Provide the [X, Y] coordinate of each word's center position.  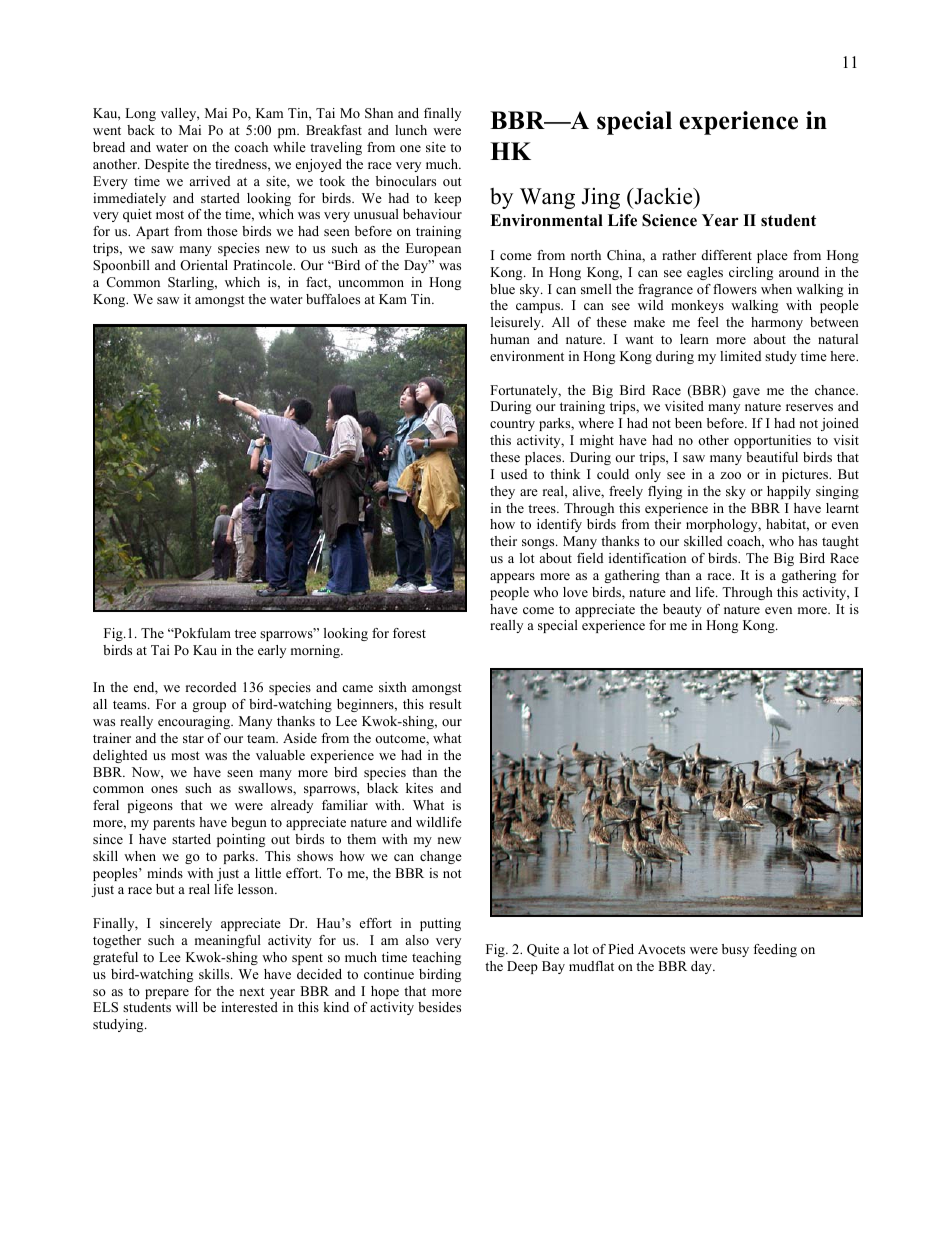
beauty [682, 610]
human [510, 339]
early [272, 651]
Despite [167, 165]
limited [740, 356]
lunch [411, 130]
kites [419, 788]
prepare [167, 994]
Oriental [204, 265]
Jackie [663, 196]
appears [512, 578]
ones [164, 789]
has [807, 541]
